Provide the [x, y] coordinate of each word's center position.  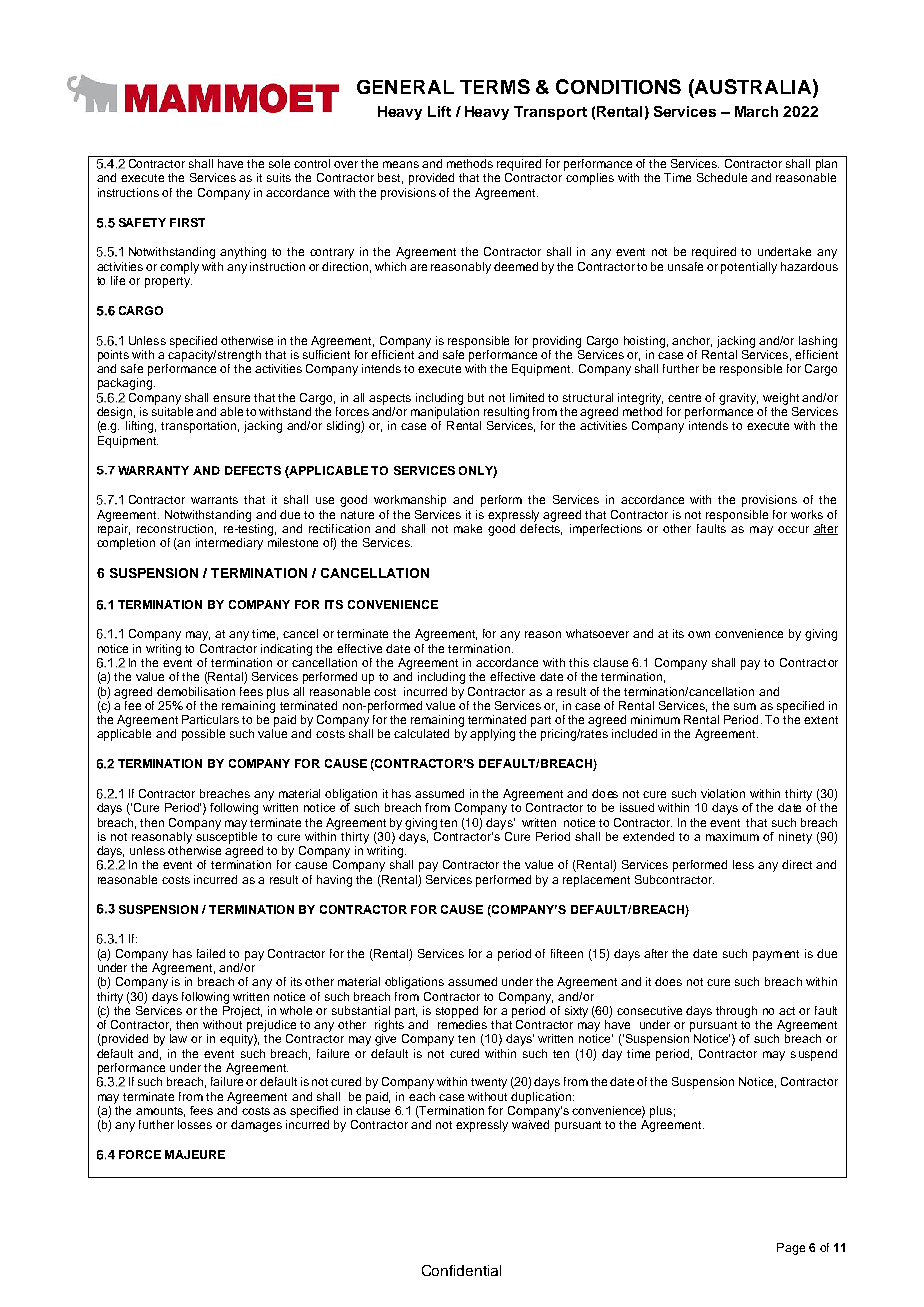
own [699, 634]
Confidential [461, 1270]
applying [492, 735]
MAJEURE [195, 1154]
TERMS [495, 86]
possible [203, 735]
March [756, 111]
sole [279, 163]
